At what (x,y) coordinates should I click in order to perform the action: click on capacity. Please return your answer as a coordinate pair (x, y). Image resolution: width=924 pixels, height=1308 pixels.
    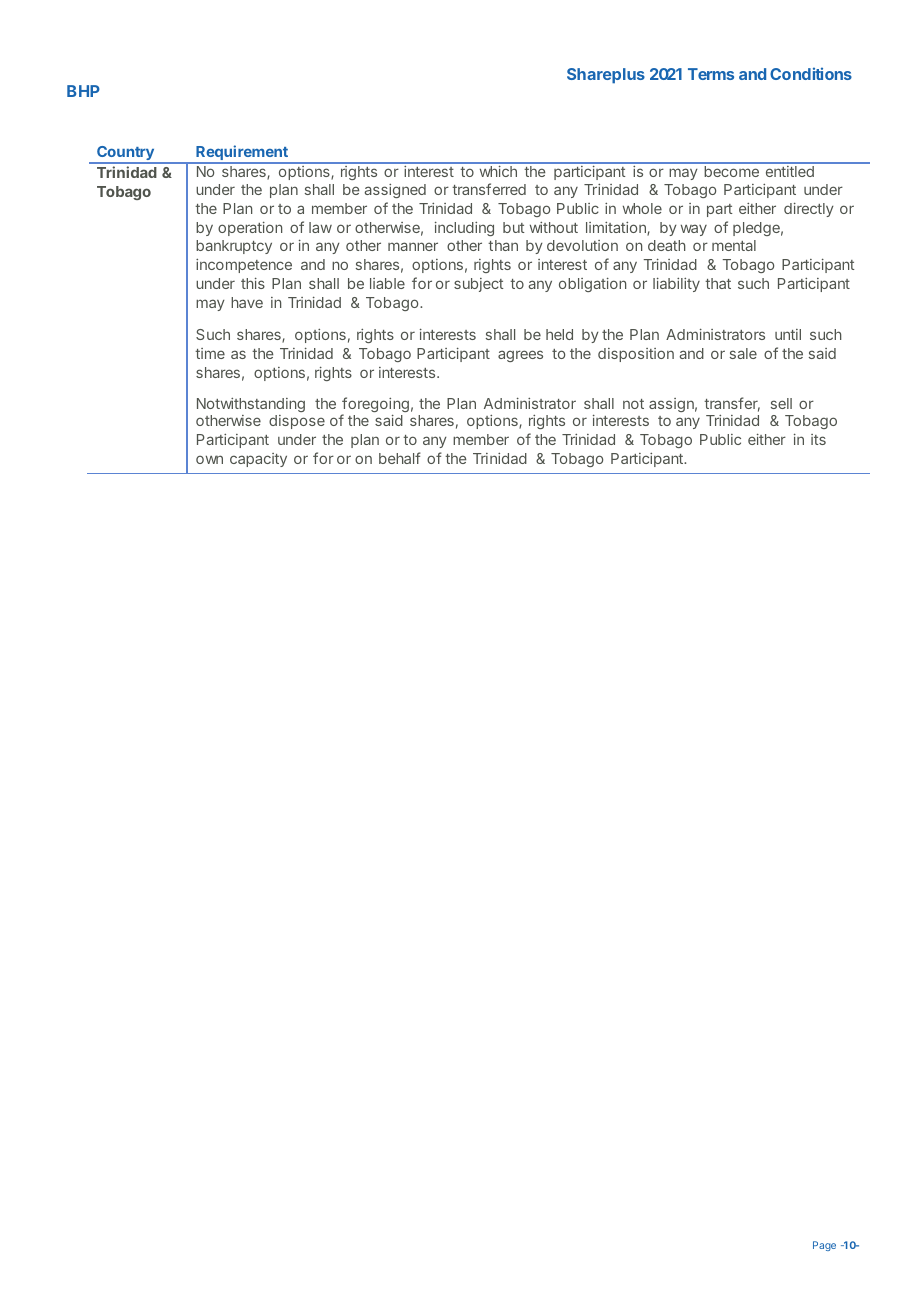
    Looking at the image, I should click on (258, 460).
